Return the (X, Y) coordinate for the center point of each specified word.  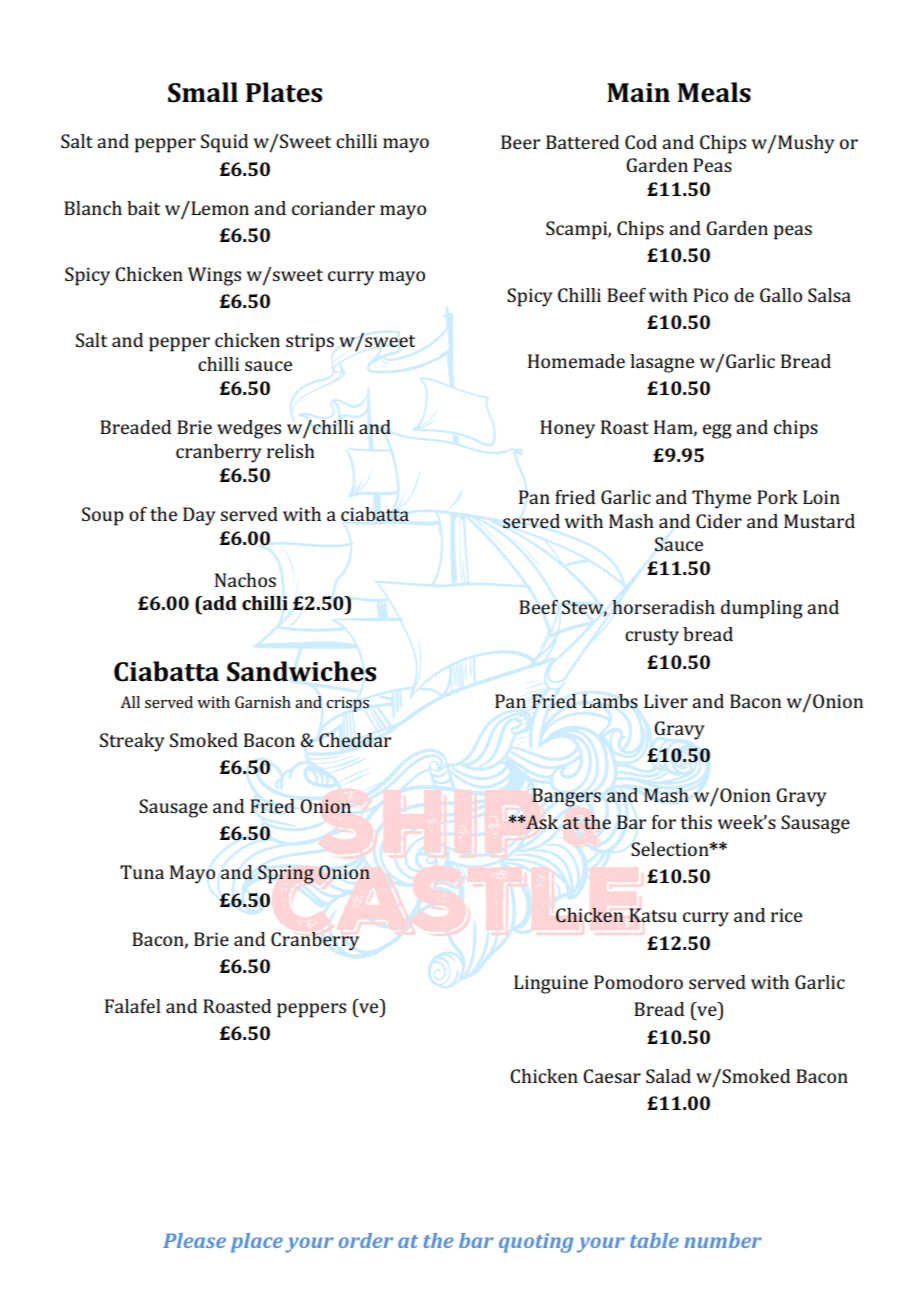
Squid (224, 143)
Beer (520, 142)
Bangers (566, 797)
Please (194, 1240)
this (696, 822)
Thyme (721, 499)
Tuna (142, 872)
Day (199, 516)
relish (291, 451)
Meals (714, 92)
